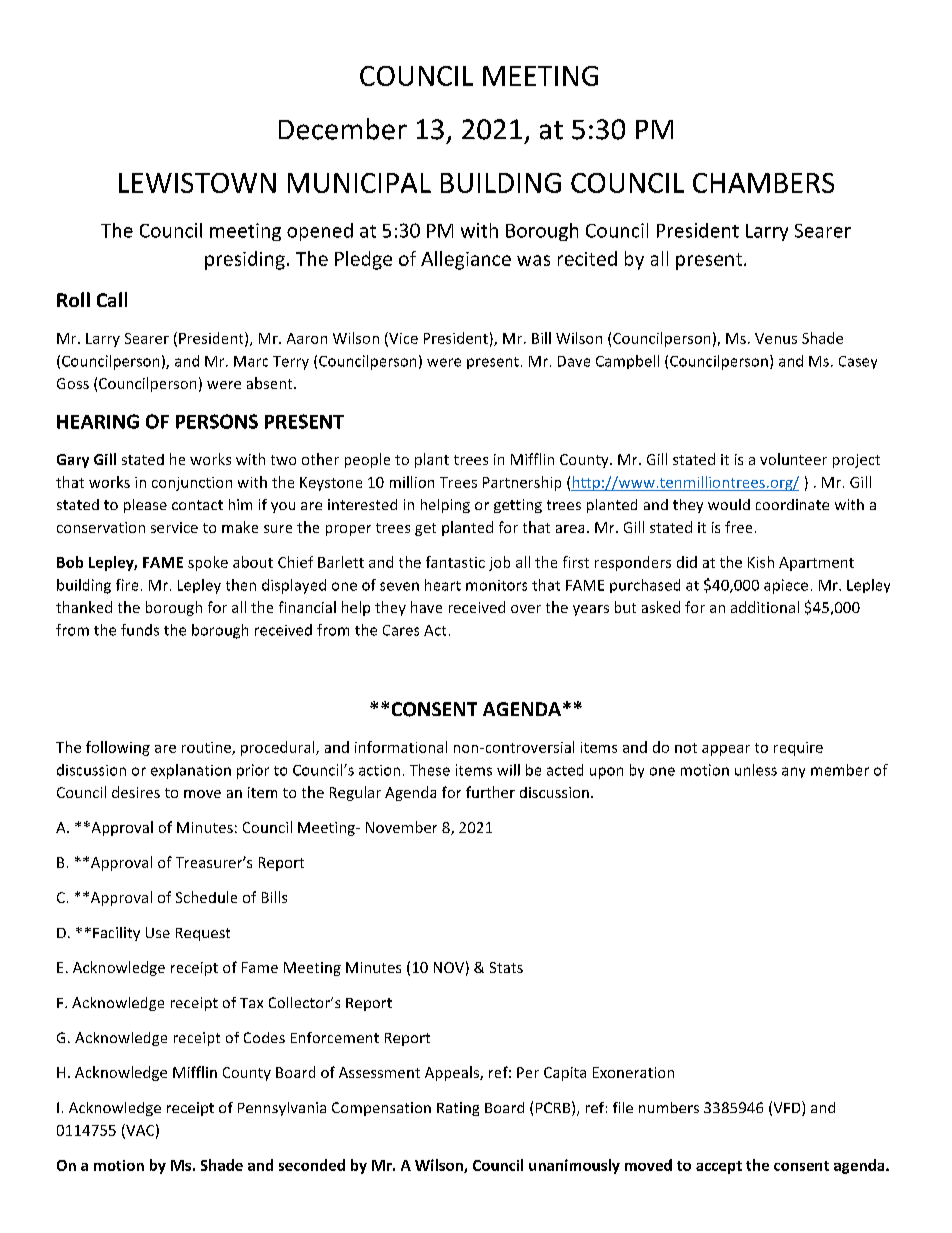 The height and width of the page is (1233, 952). What do you see at coordinates (765, 607) in the page?
I see `additional` at bounding box center [765, 607].
